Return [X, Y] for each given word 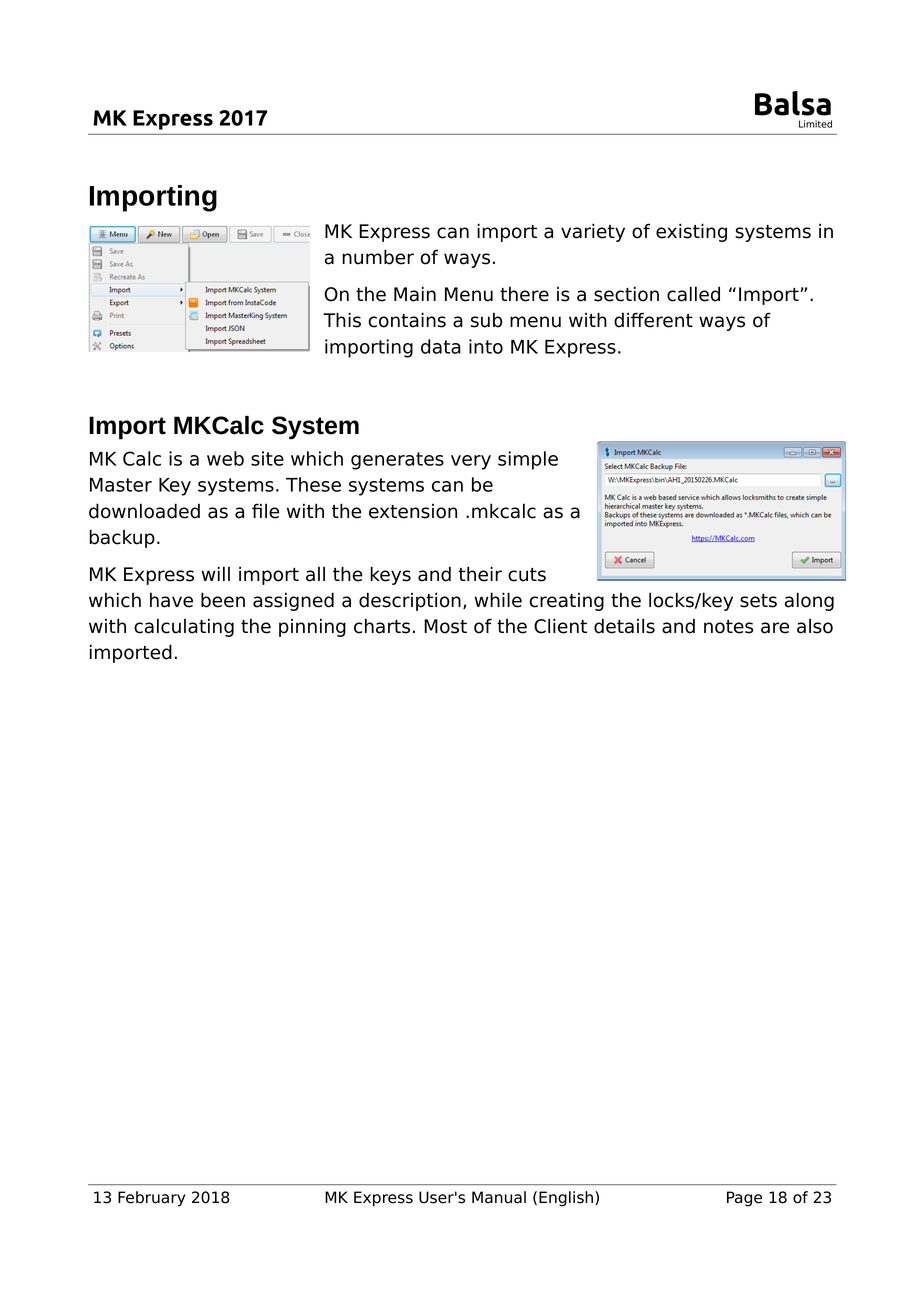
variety [593, 232]
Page [744, 1199]
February [152, 1199]
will [216, 573]
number [378, 257]
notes [728, 627]
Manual [499, 1197]
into [486, 346]
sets [758, 601]
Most [445, 626]
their [480, 574]
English [566, 1199]
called [693, 294]
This [342, 320]
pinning [312, 627]
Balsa [793, 103]
